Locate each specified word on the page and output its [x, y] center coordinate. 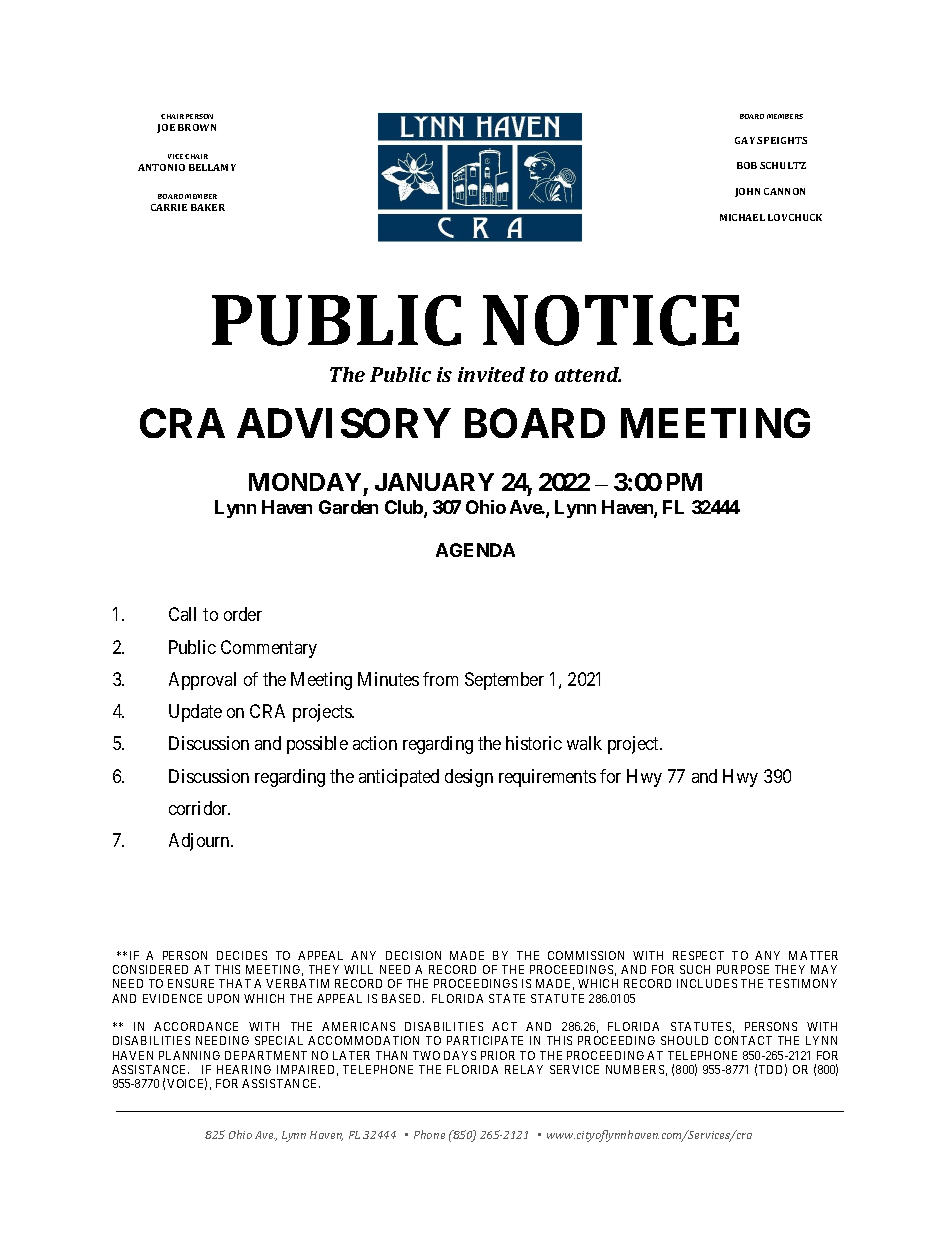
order [243, 614]
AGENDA [475, 550]
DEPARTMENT [266, 1055]
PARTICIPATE [485, 1040]
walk [584, 743]
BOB [747, 165]
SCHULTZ [783, 165]
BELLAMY [212, 167]
